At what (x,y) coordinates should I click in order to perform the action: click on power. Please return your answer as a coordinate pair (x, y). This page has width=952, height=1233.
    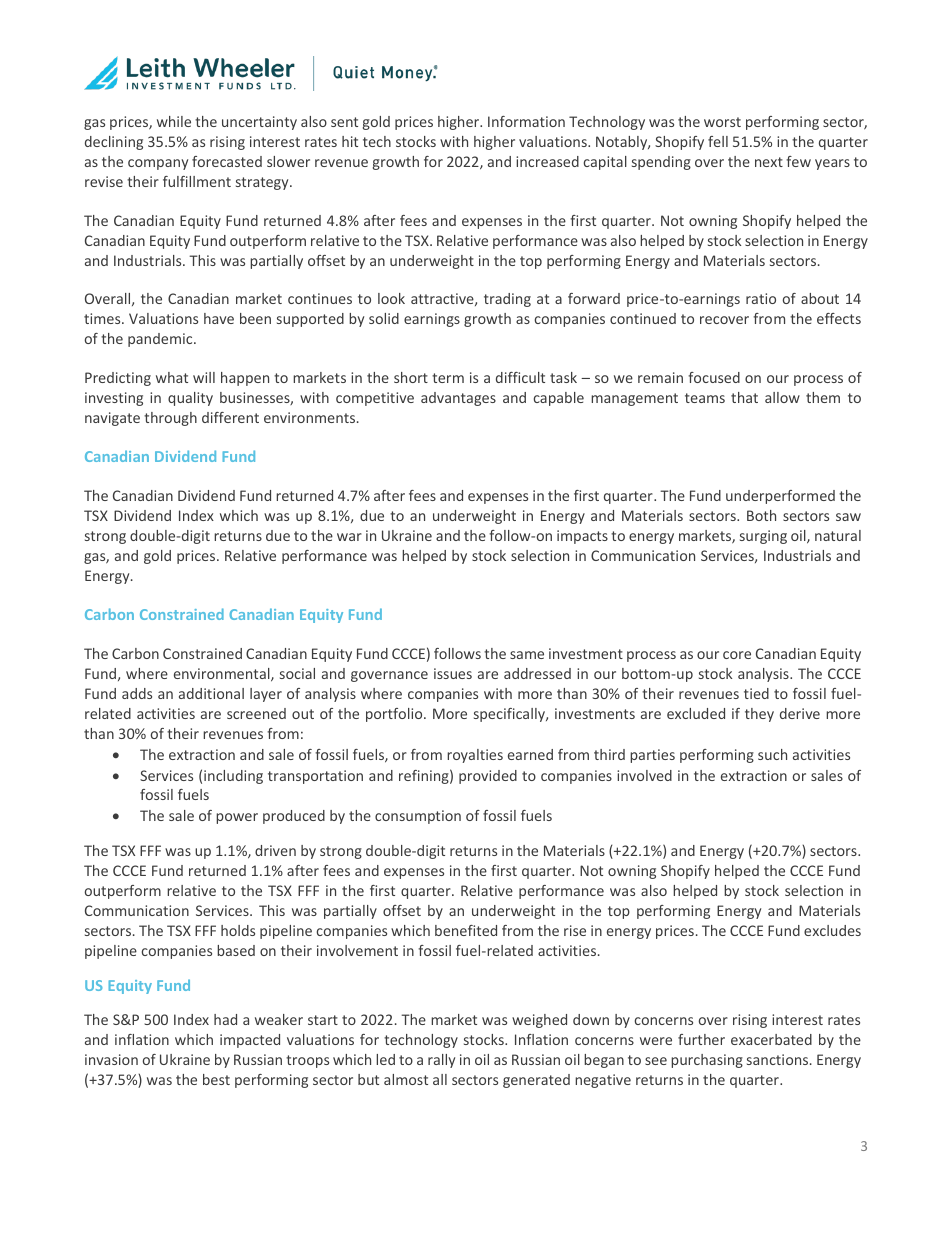
    Looking at the image, I should click on (237, 818).
